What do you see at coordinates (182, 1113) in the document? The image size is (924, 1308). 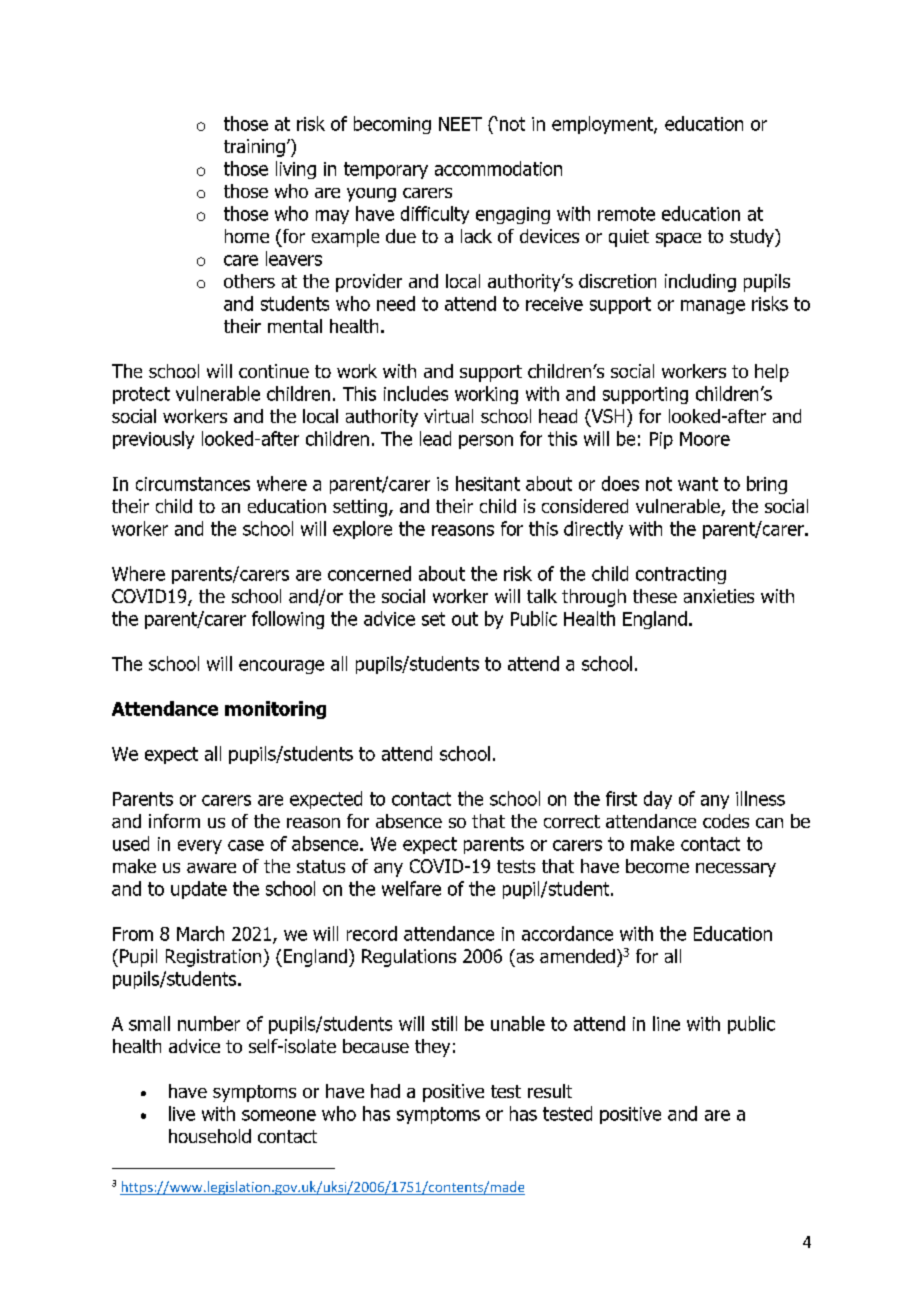 I see `live` at bounding box center [182, 1113].
